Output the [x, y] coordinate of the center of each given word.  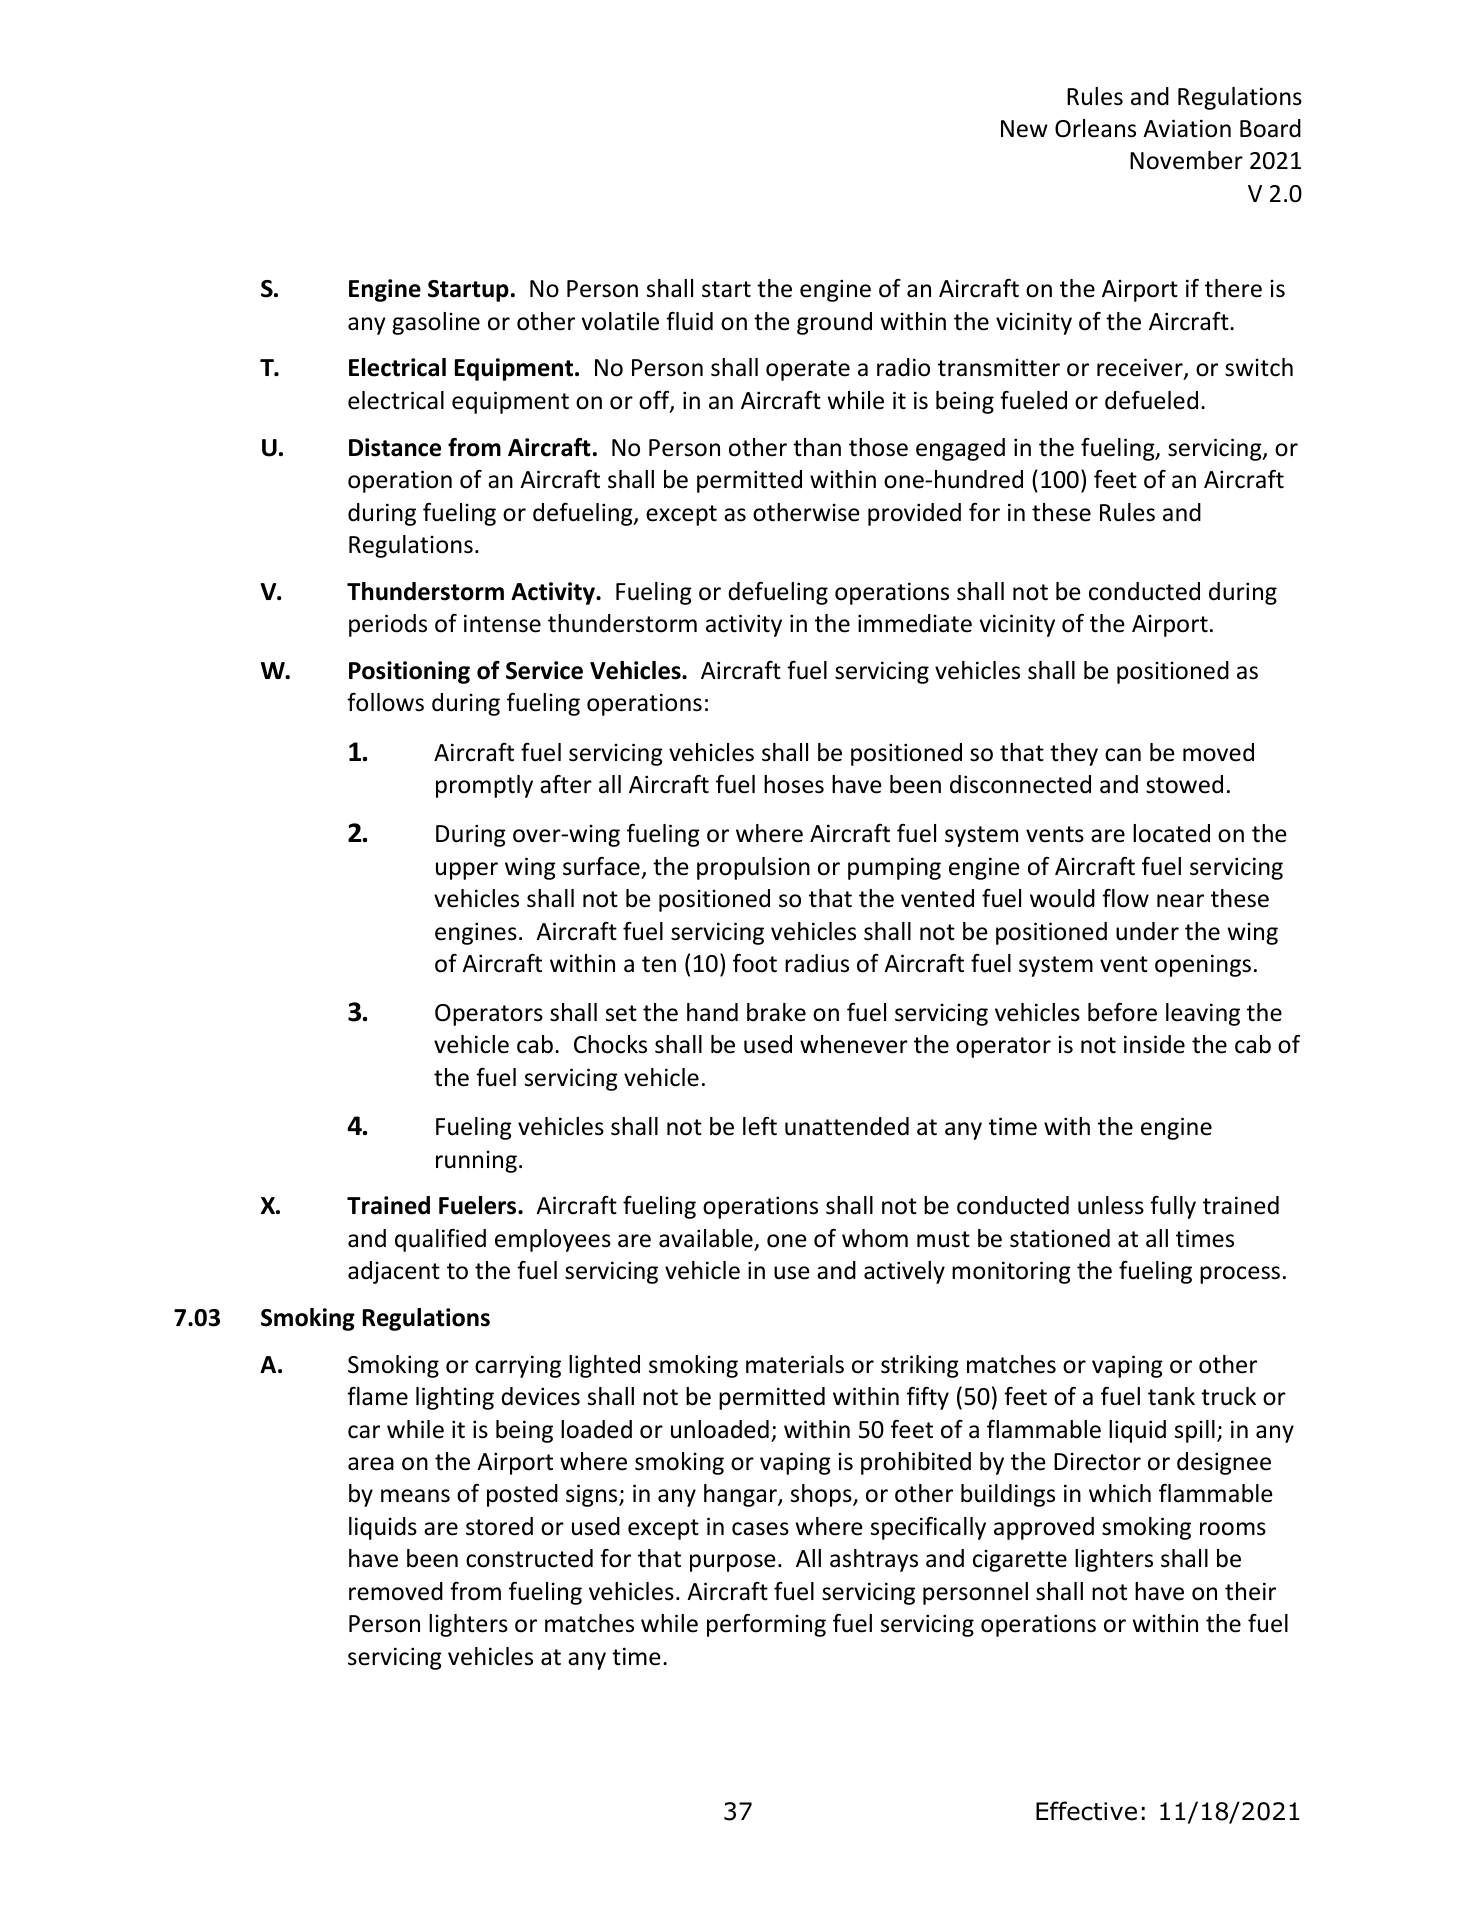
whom [875, 1238]
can [1123, 755]
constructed [529, 1558]
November [1186, 160]
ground [834, 323]
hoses [794, 784]
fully [1173, 1207]
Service [544, 670]
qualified [440, 1240]
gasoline [436, 323]
